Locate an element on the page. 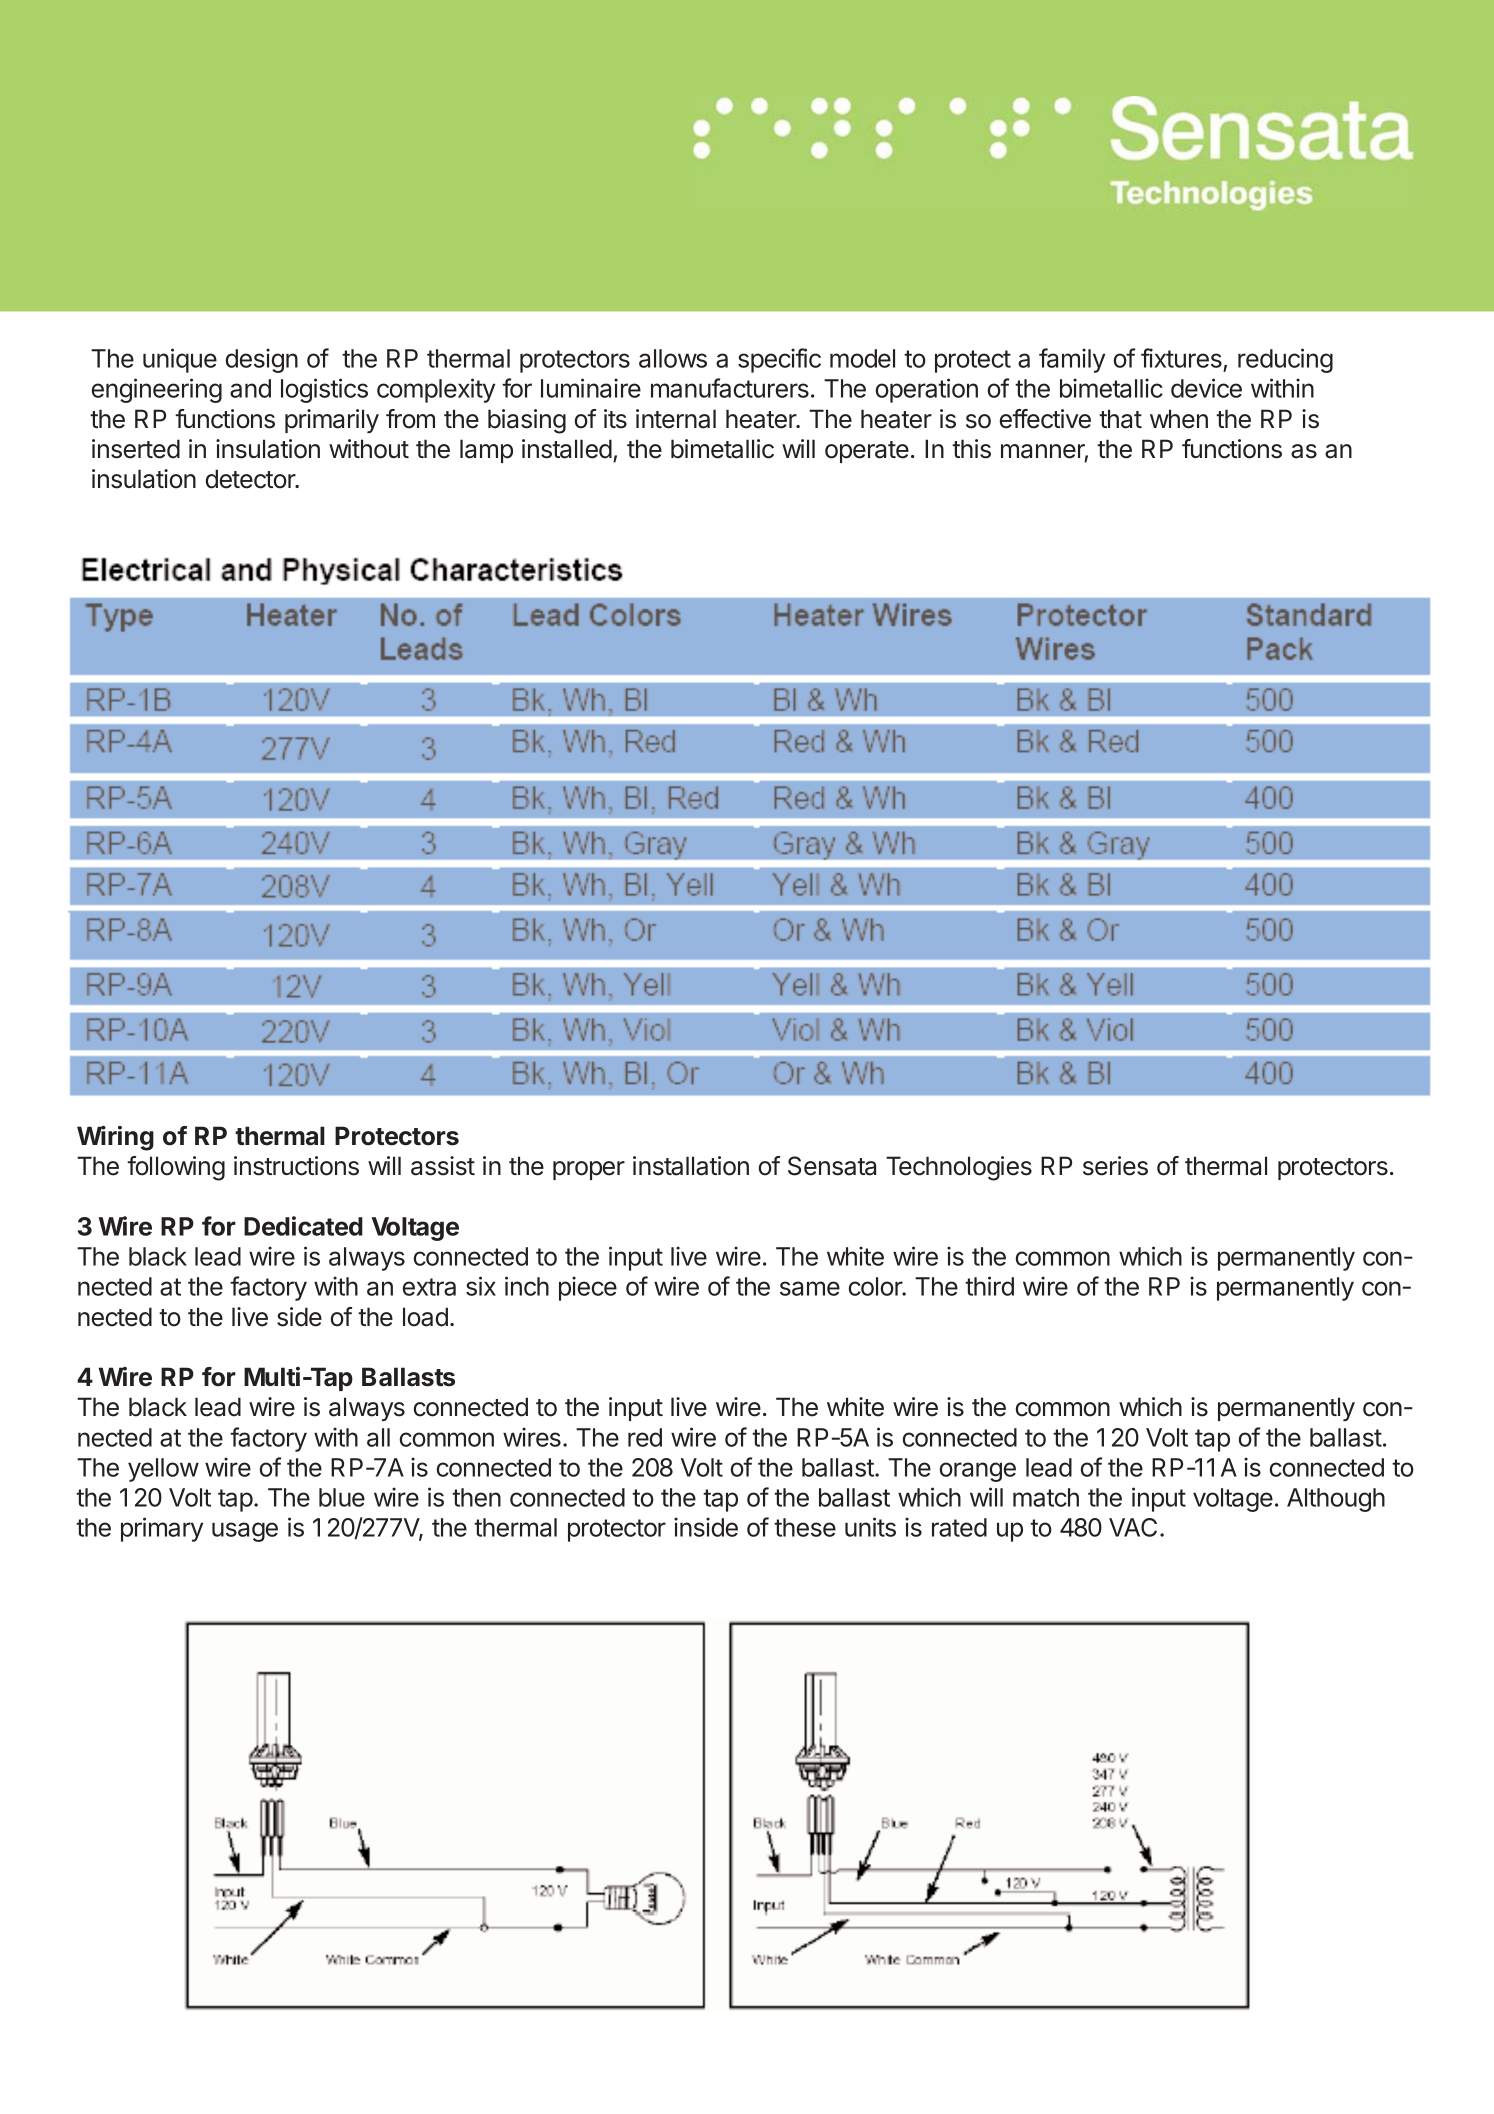  usage is located at coordinates (245, 1532).
